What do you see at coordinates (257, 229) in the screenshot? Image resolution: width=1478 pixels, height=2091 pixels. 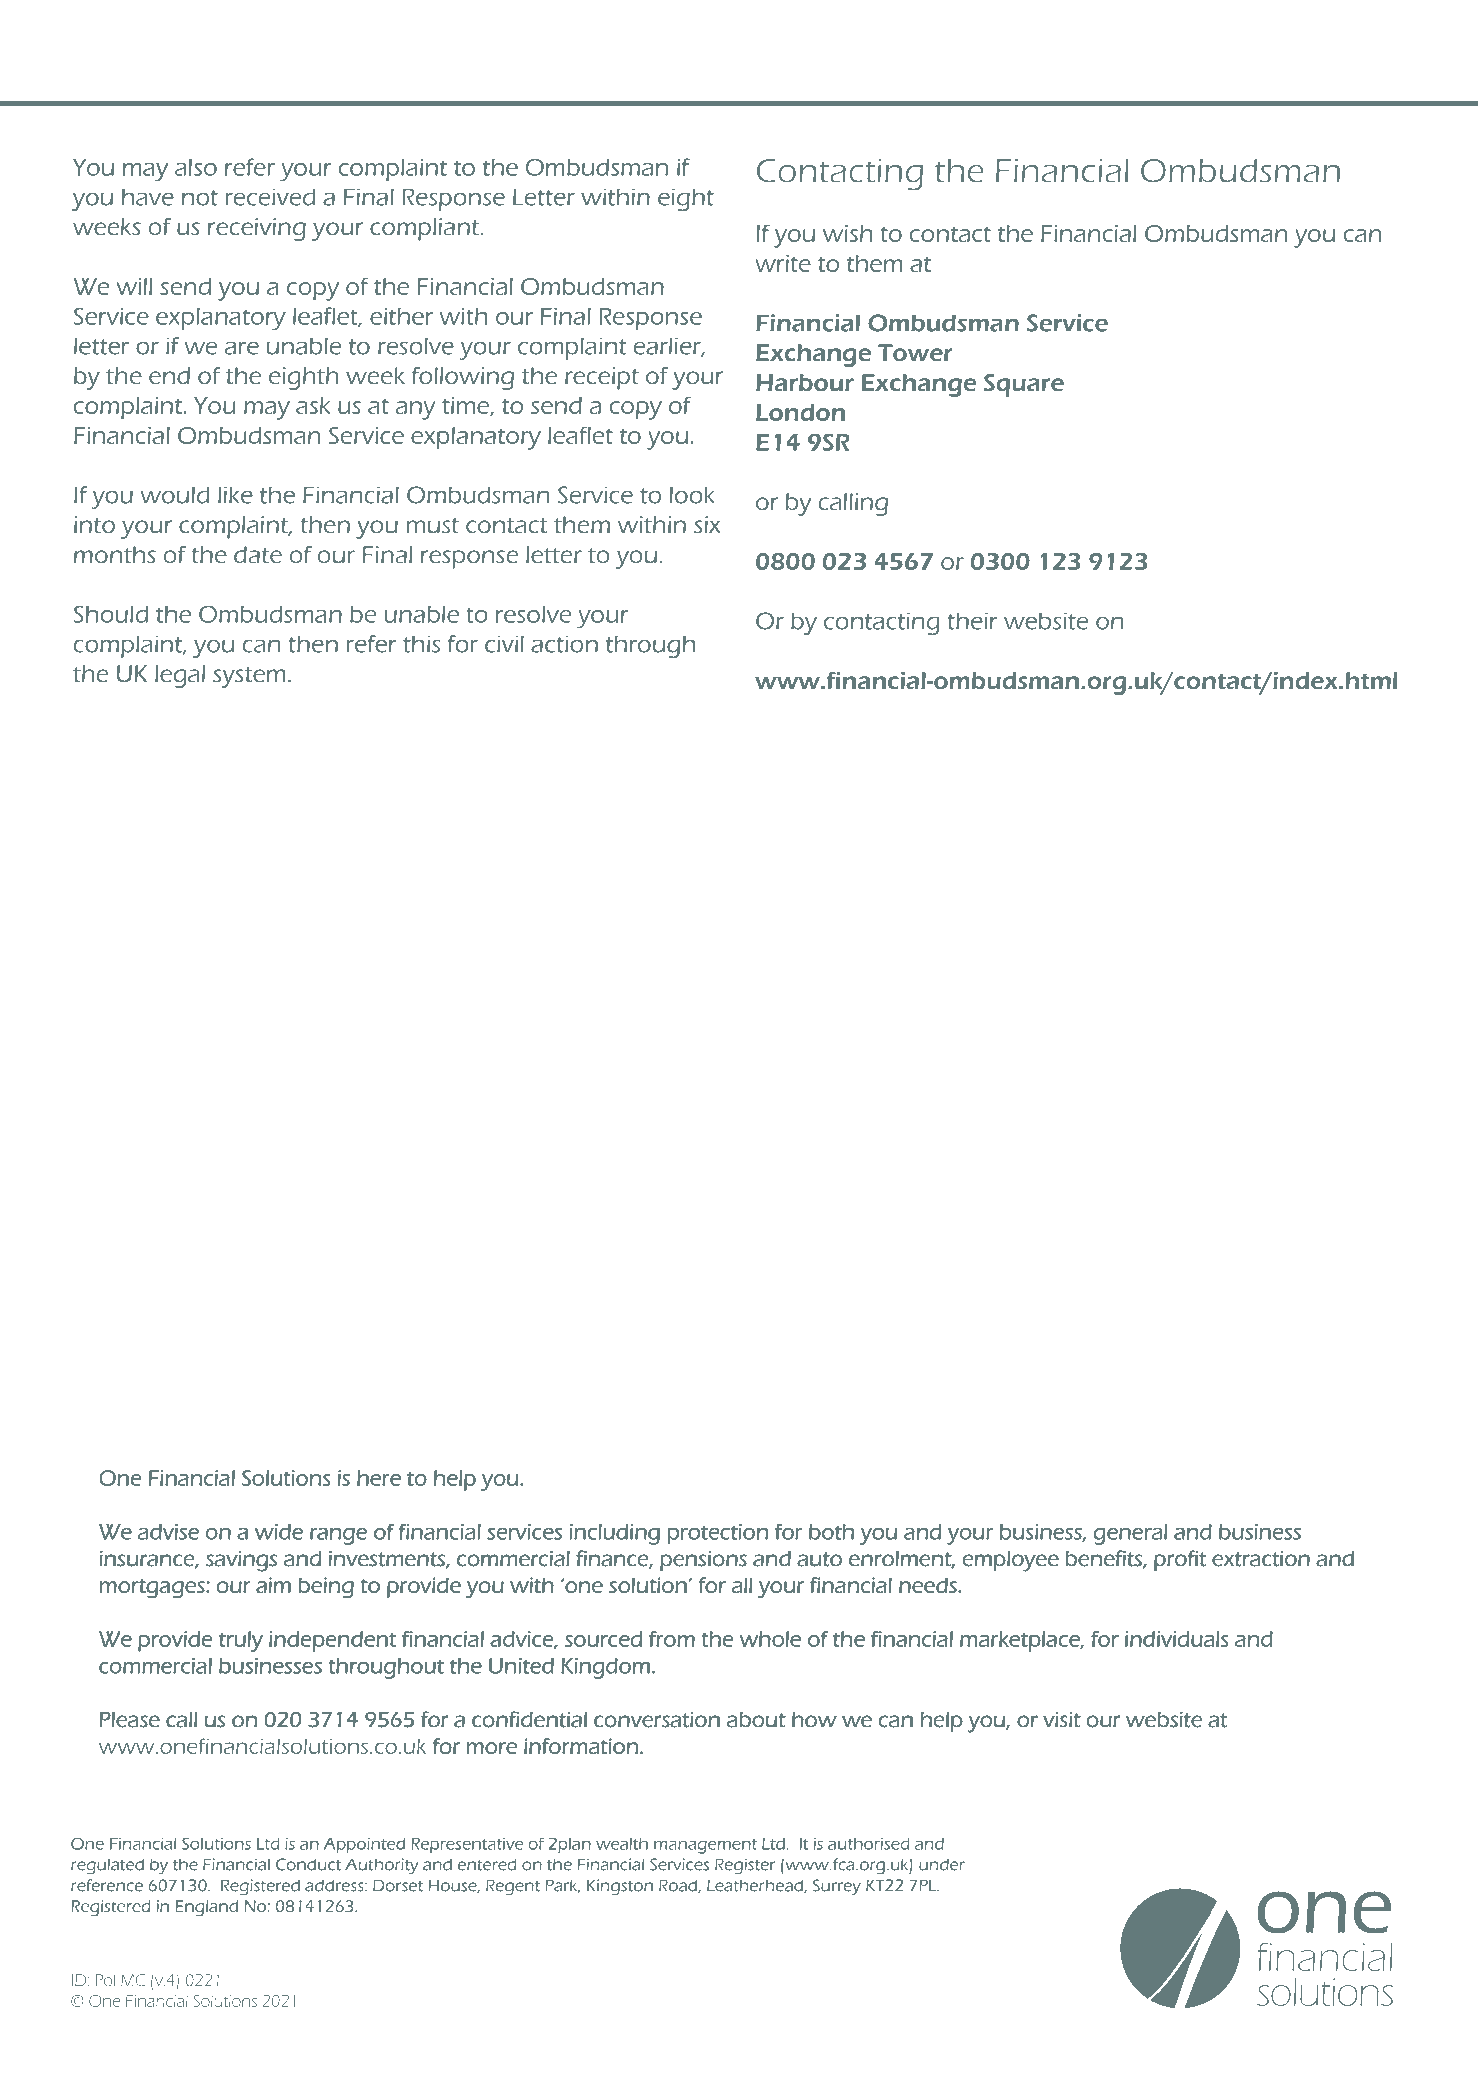 I see `receiving` at bounding box center [257, 229].
